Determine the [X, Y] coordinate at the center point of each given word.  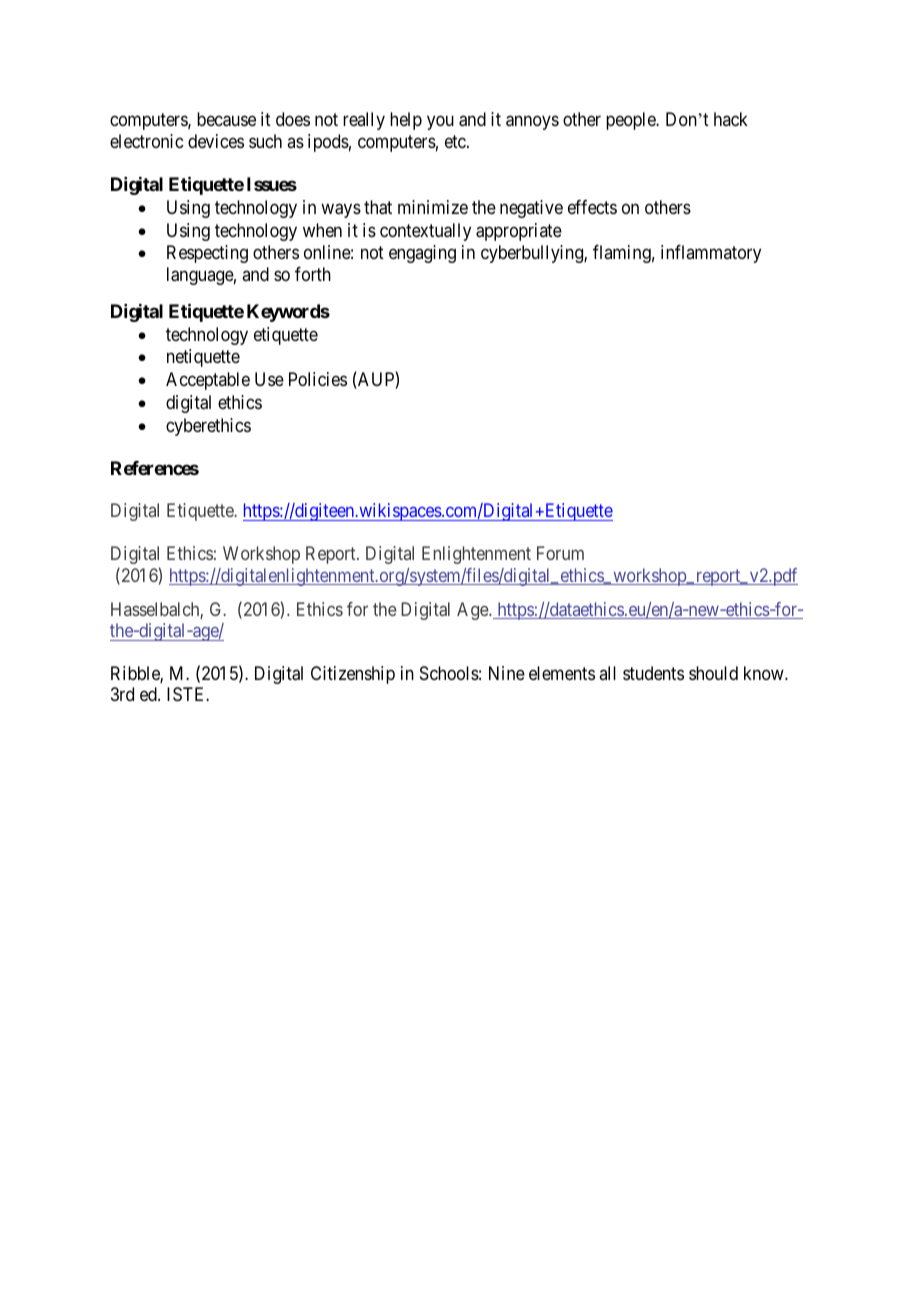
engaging [422, 254]
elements [562, 673]
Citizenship [353, 675]
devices [216, 141]
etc [456, 141]
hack [731, 119]
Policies [318, 379]
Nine [507, 673]
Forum [560, 553]
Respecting [207, 254]
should [713, 673]
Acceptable [208, 381]
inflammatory [711, 254]
